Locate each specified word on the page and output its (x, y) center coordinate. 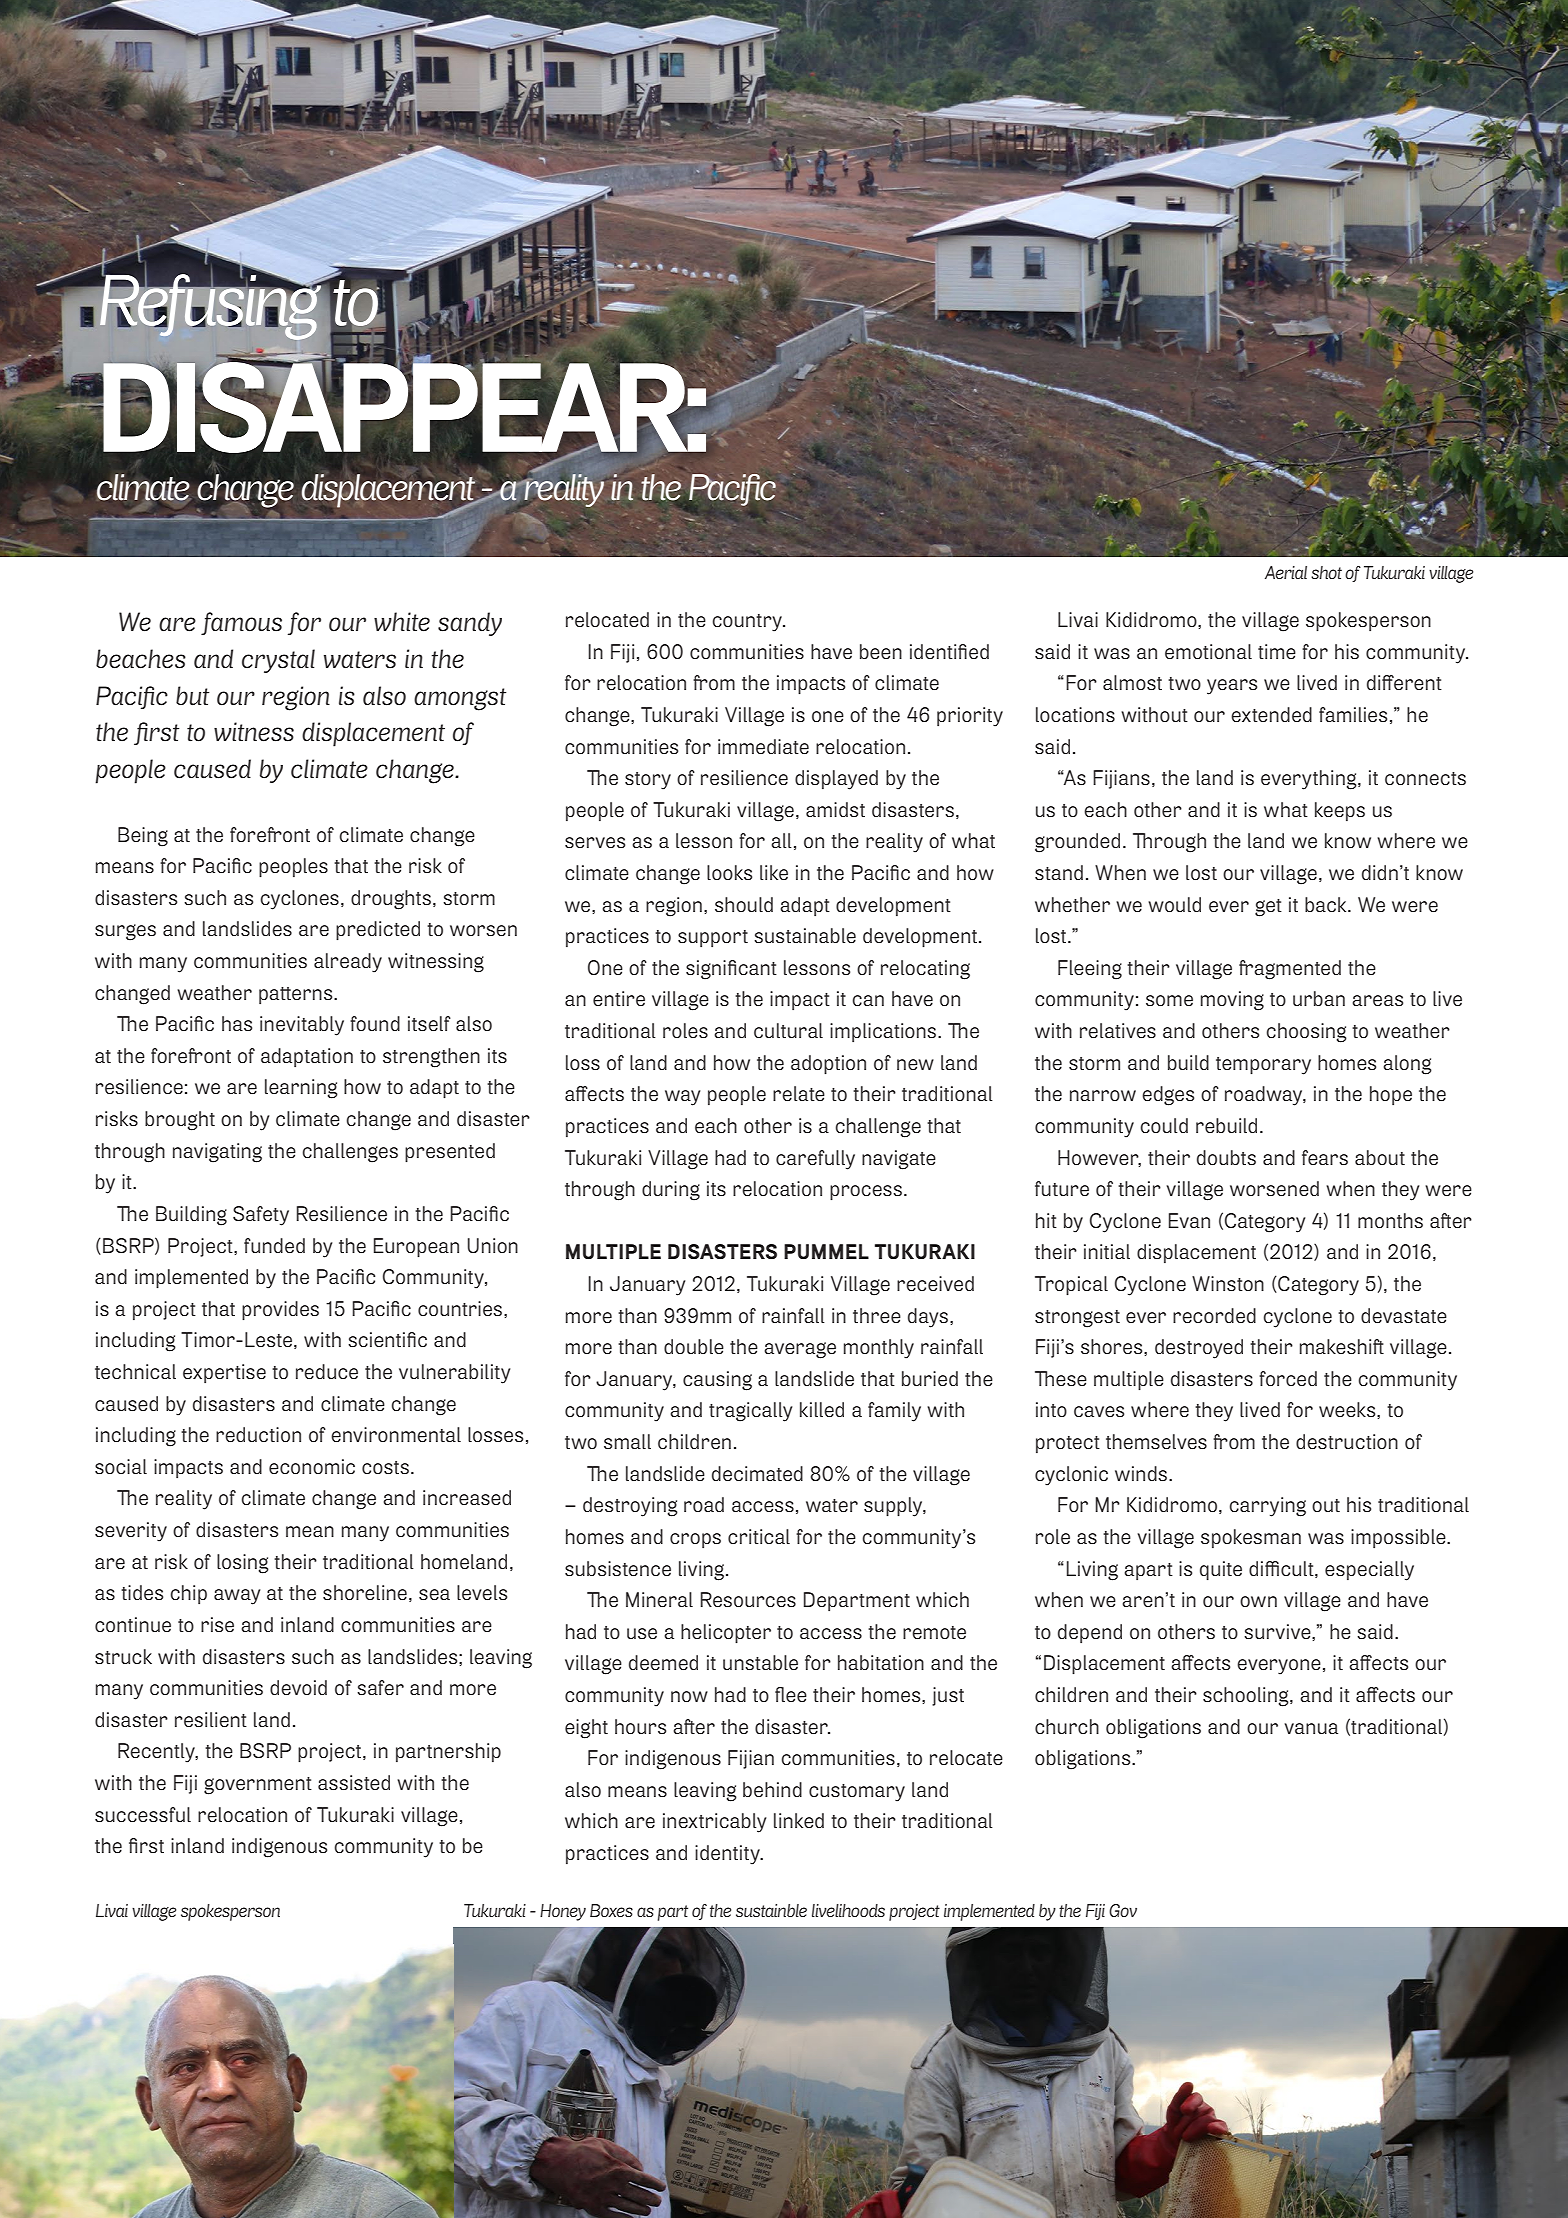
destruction (1347, 1441)
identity (728, 1855)
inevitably (302, 1026)
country (748, 623)
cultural (788, 1030)
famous (241, 623)
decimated (757, 1473)
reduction (258, 1434)
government (258, 1786)
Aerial (1286, 572)
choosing (1307, 1033)
